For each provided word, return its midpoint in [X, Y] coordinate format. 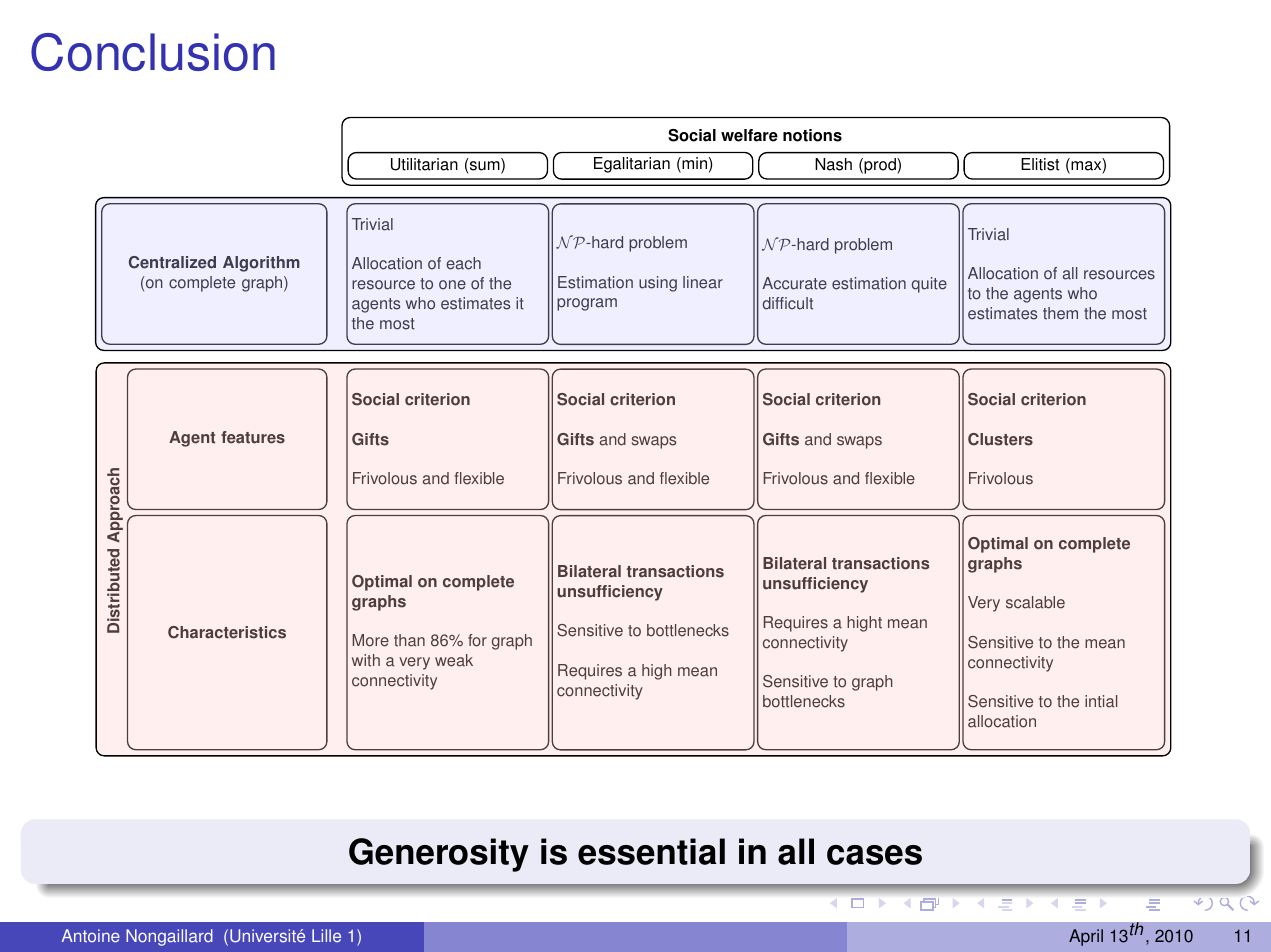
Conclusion [153, 52]
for [477, 640]
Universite [267, 936]
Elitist [1040, 164]
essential [651, 851]
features [253, 437]
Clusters [1000, 439]
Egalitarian [632, 165]
